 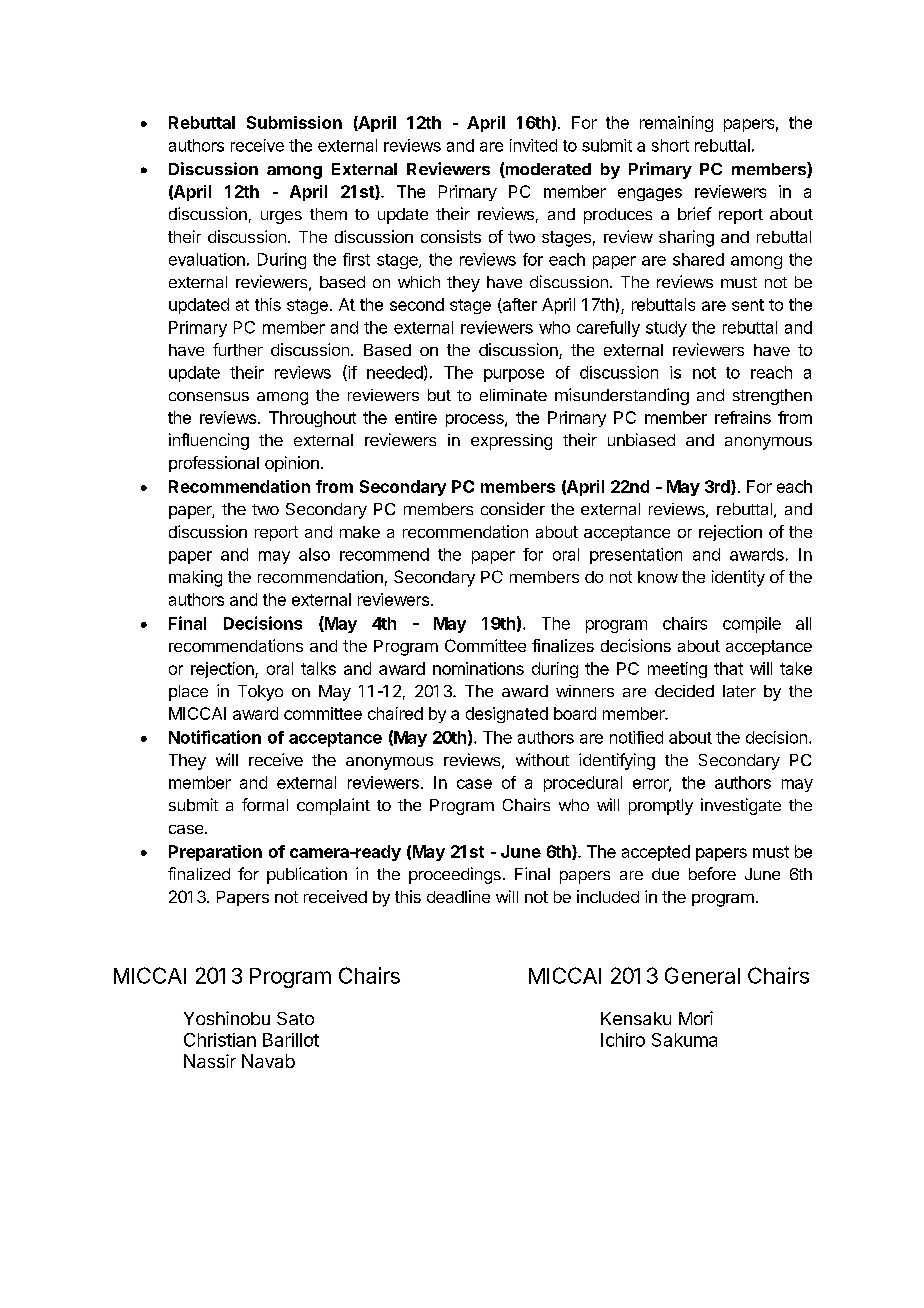 What do you see at coordinates (670, 145) in the page?
I see `short` at bounding box center [670, 145].
